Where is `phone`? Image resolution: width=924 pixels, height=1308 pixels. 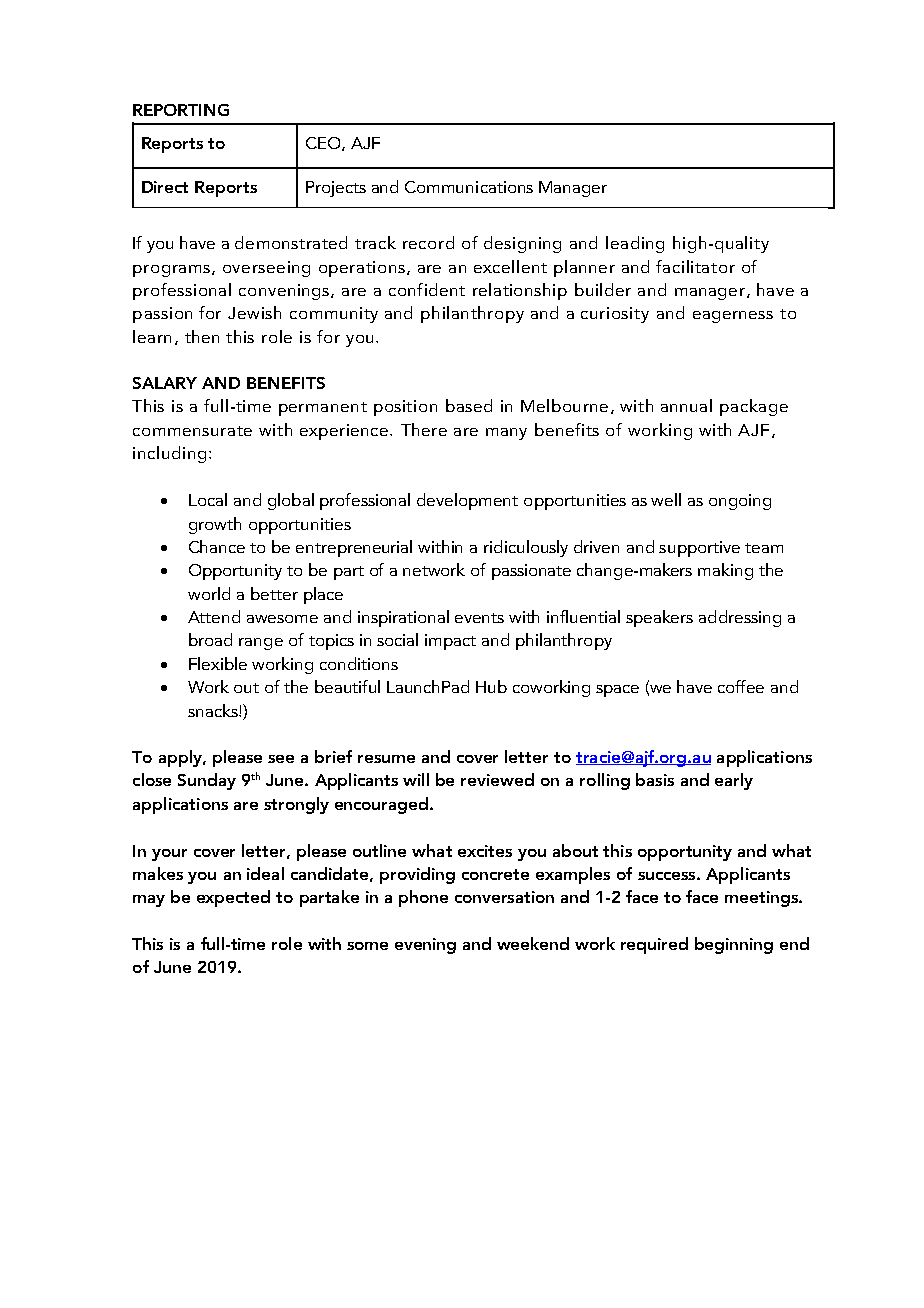 phone is located at coordinates (423, 898).
